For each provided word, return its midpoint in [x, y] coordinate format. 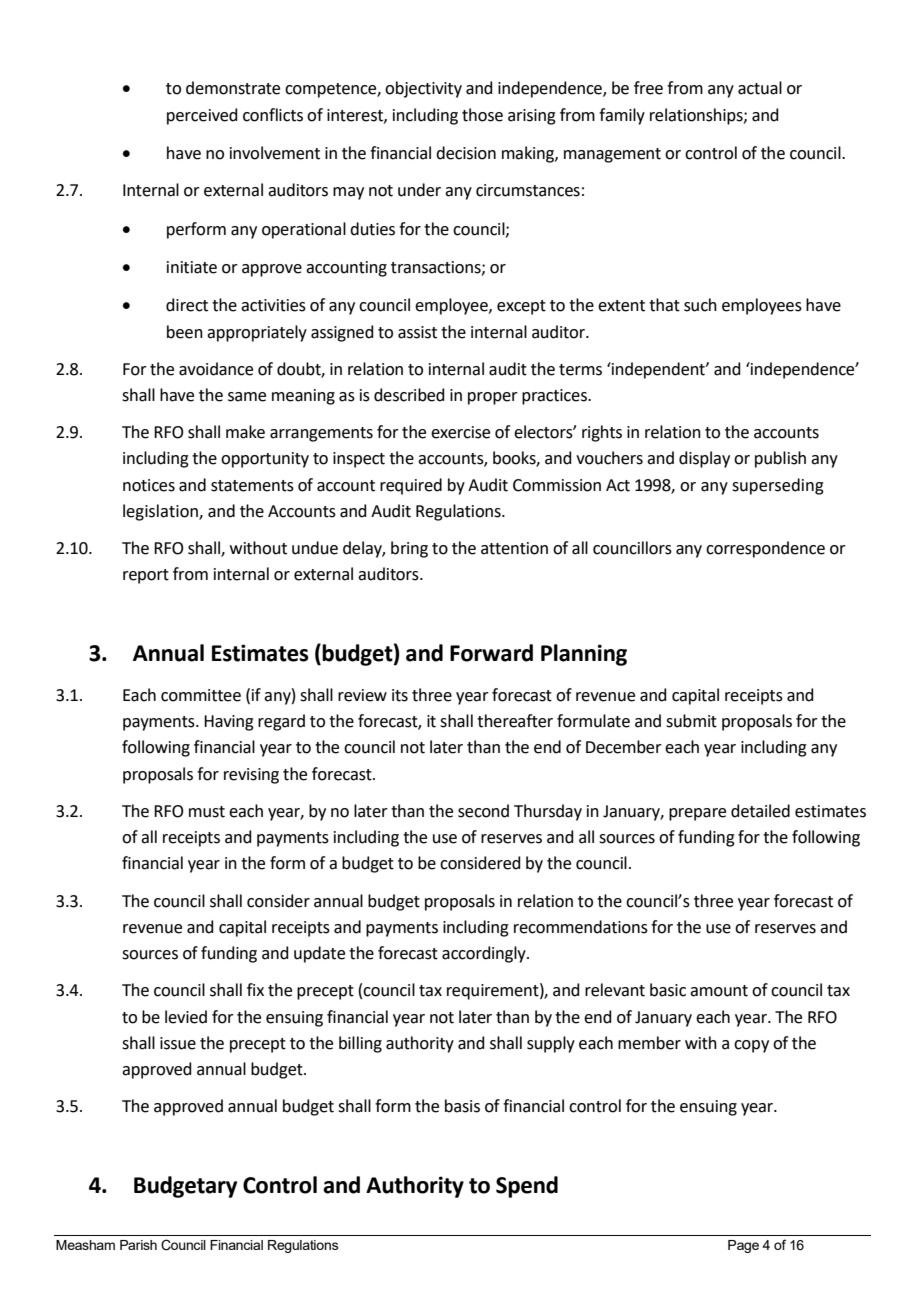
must [207, 812]
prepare [697, 814]
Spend [527, 1187]
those [482, 115]
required [411, 486]
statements [252, 486]
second [483, 811]
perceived [202, 116]
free [648, 88]
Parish [138, 1245]
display [704, 459]
